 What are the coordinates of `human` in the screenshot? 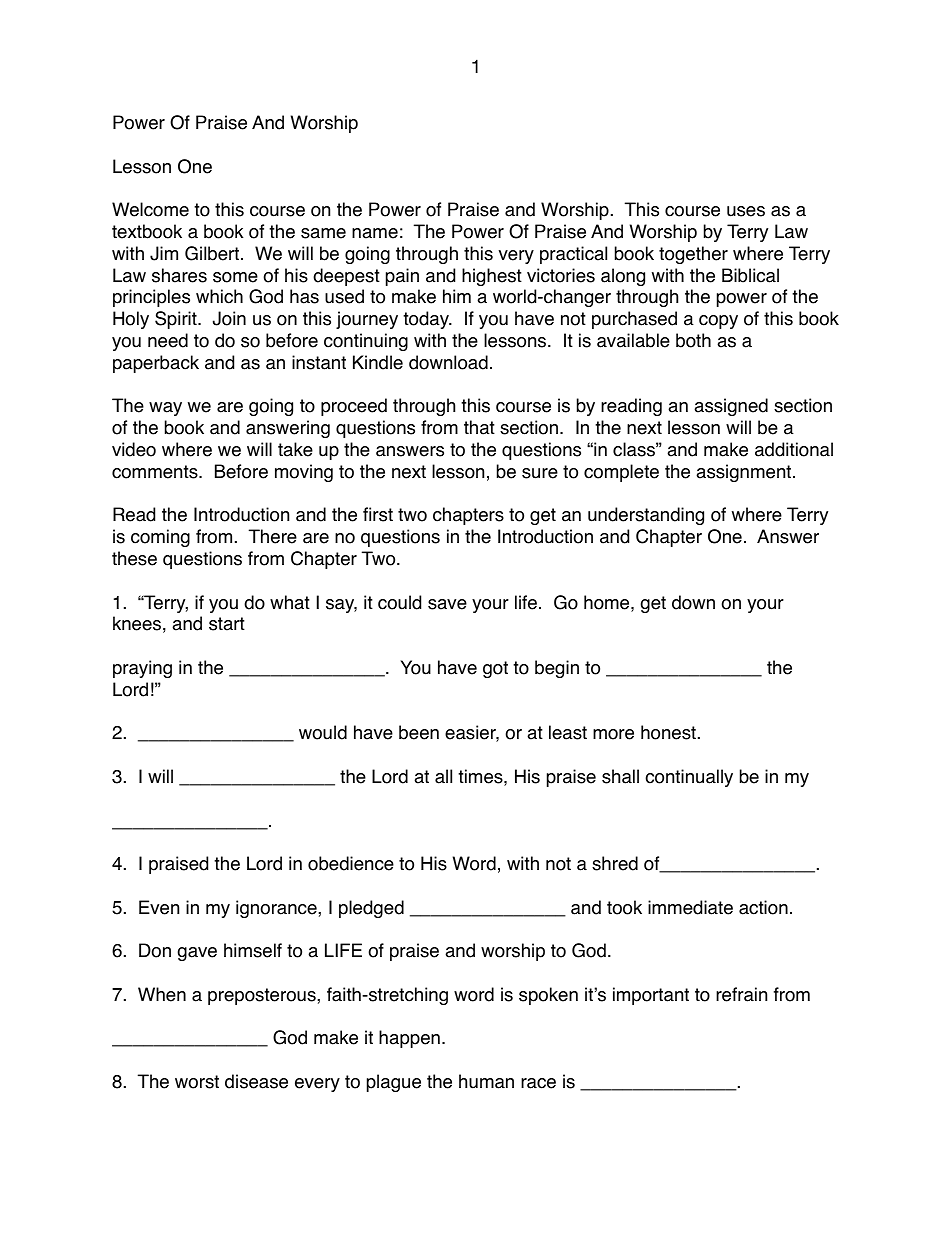 It's located at (486, 1081).
